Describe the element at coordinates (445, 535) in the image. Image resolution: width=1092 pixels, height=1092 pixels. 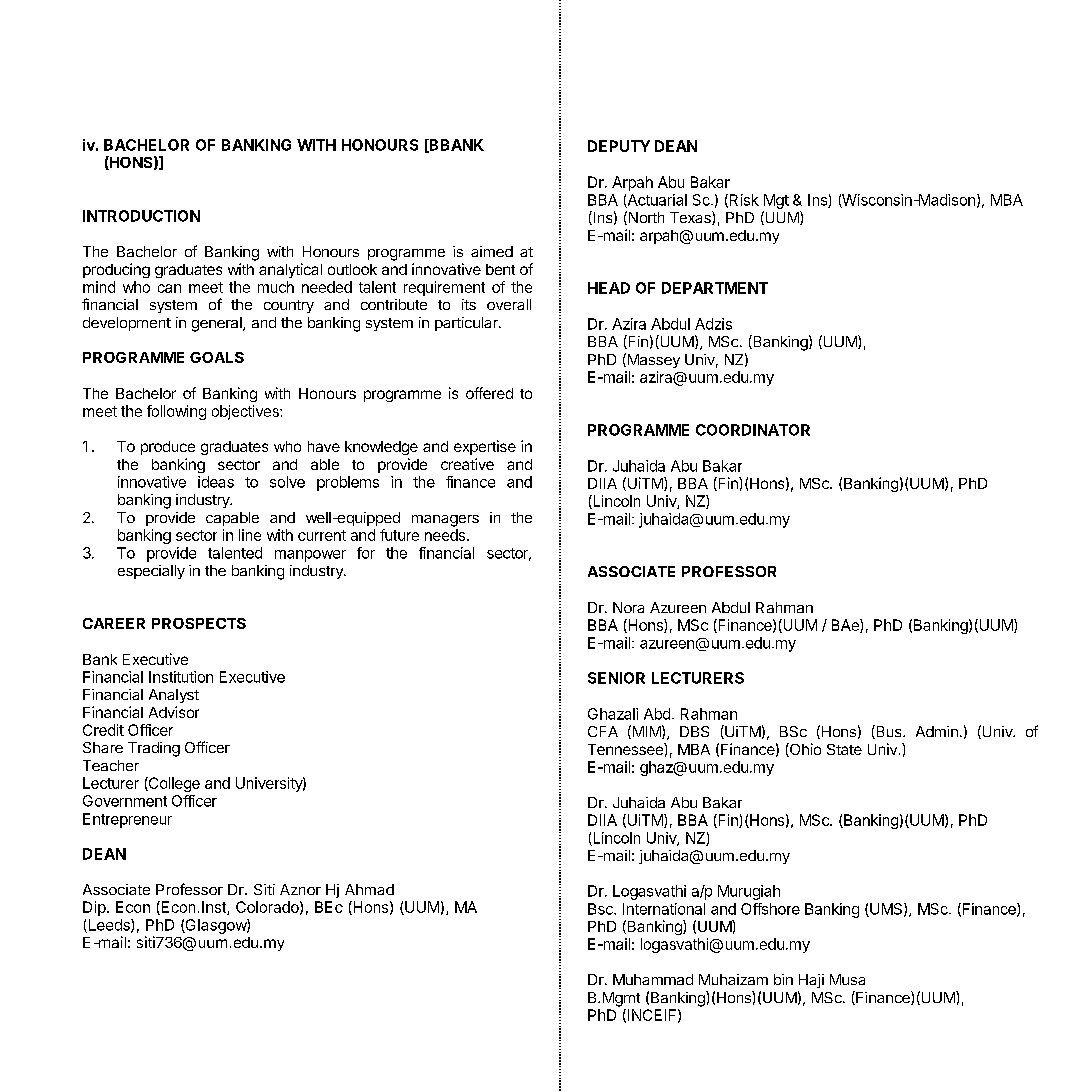
I see `needs` at that location.
